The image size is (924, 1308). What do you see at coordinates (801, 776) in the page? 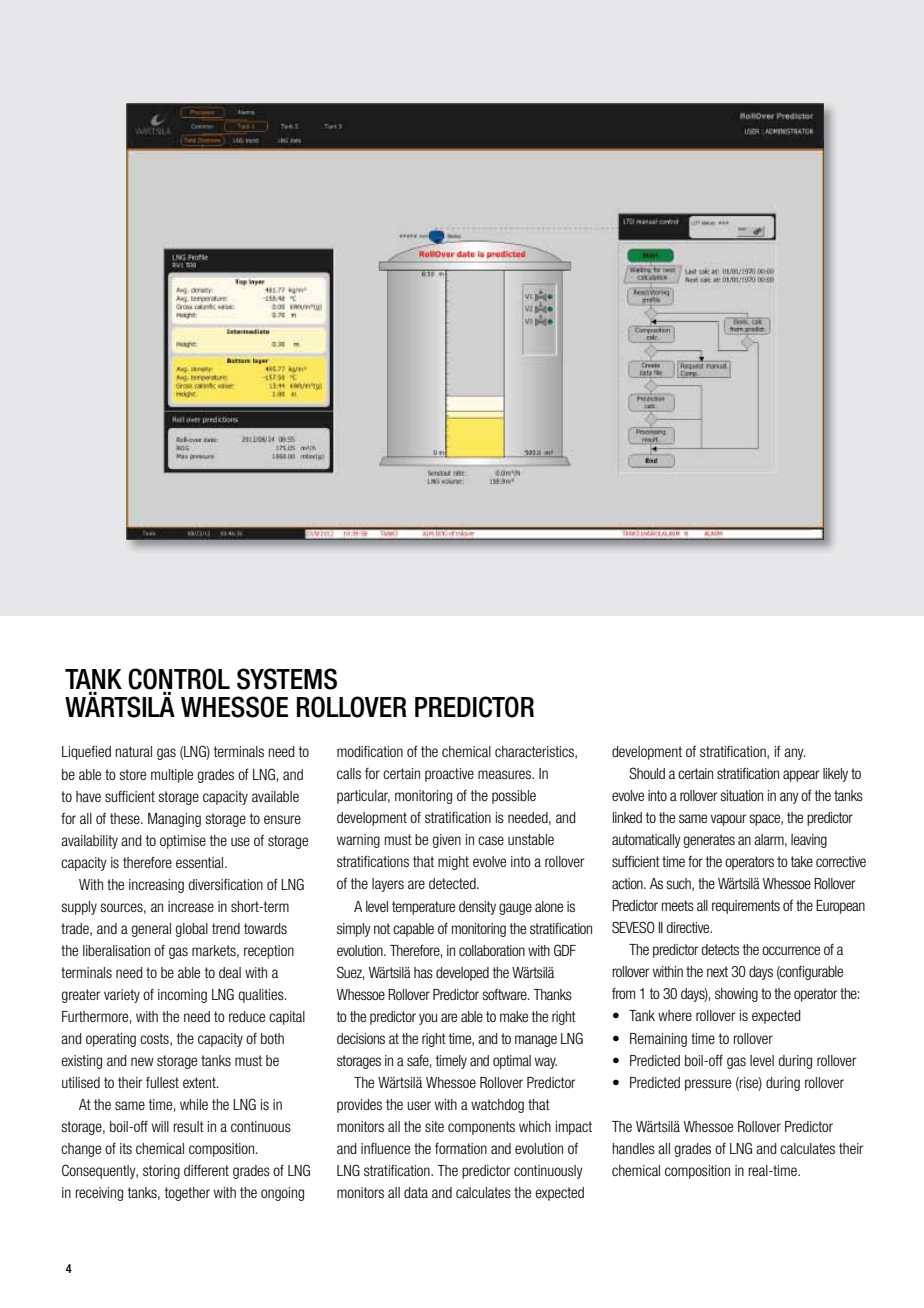
I see `appear` at bounding box center [801, 776].
